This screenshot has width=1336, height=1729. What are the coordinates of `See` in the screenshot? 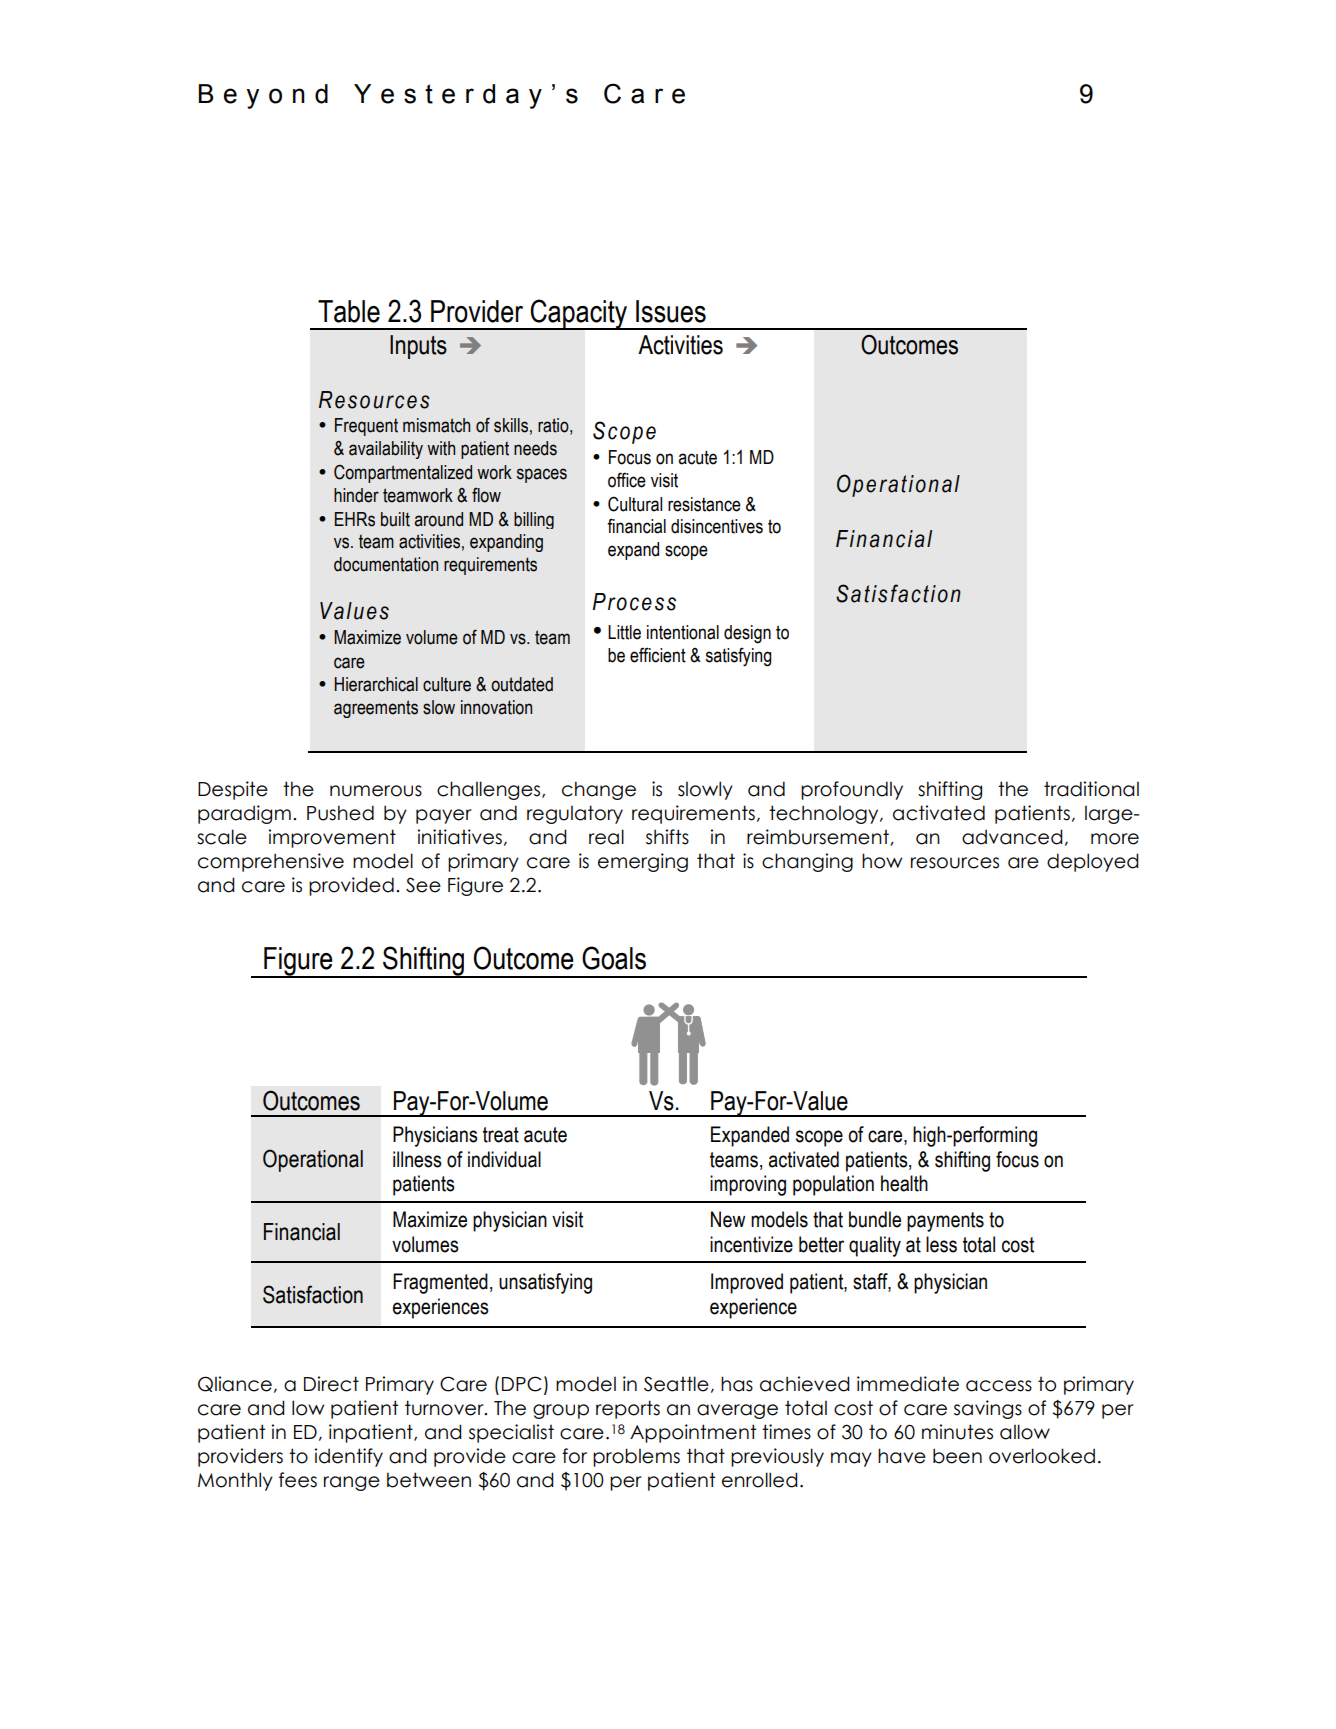 It's located at (423, 885).
